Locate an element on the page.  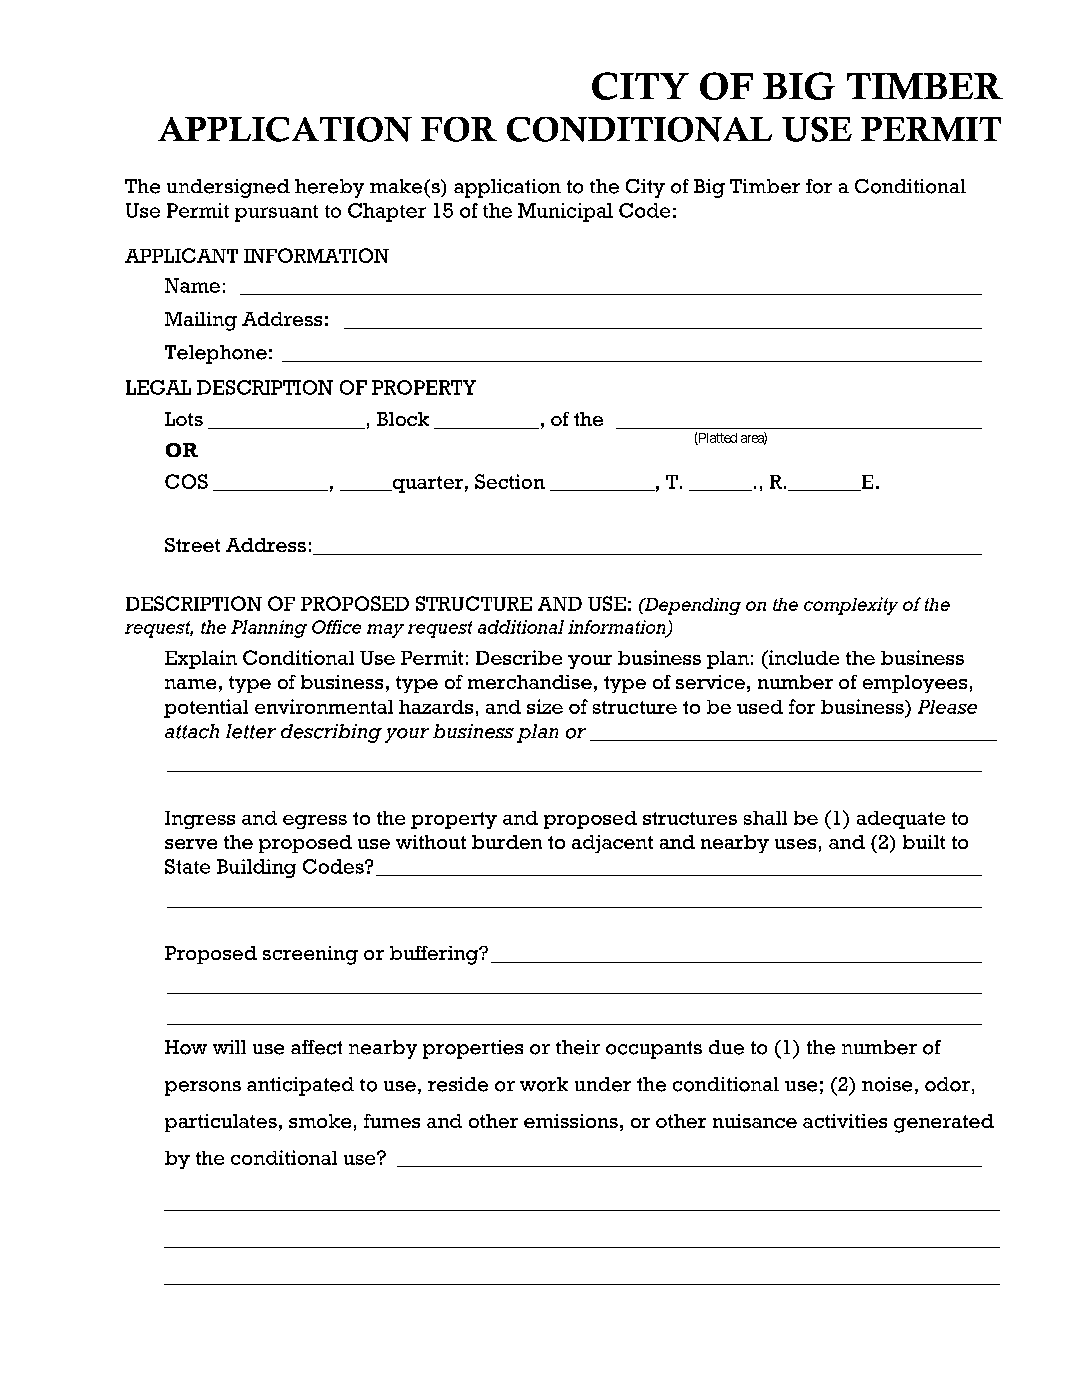
work is located at coordinates (544, 1084).
